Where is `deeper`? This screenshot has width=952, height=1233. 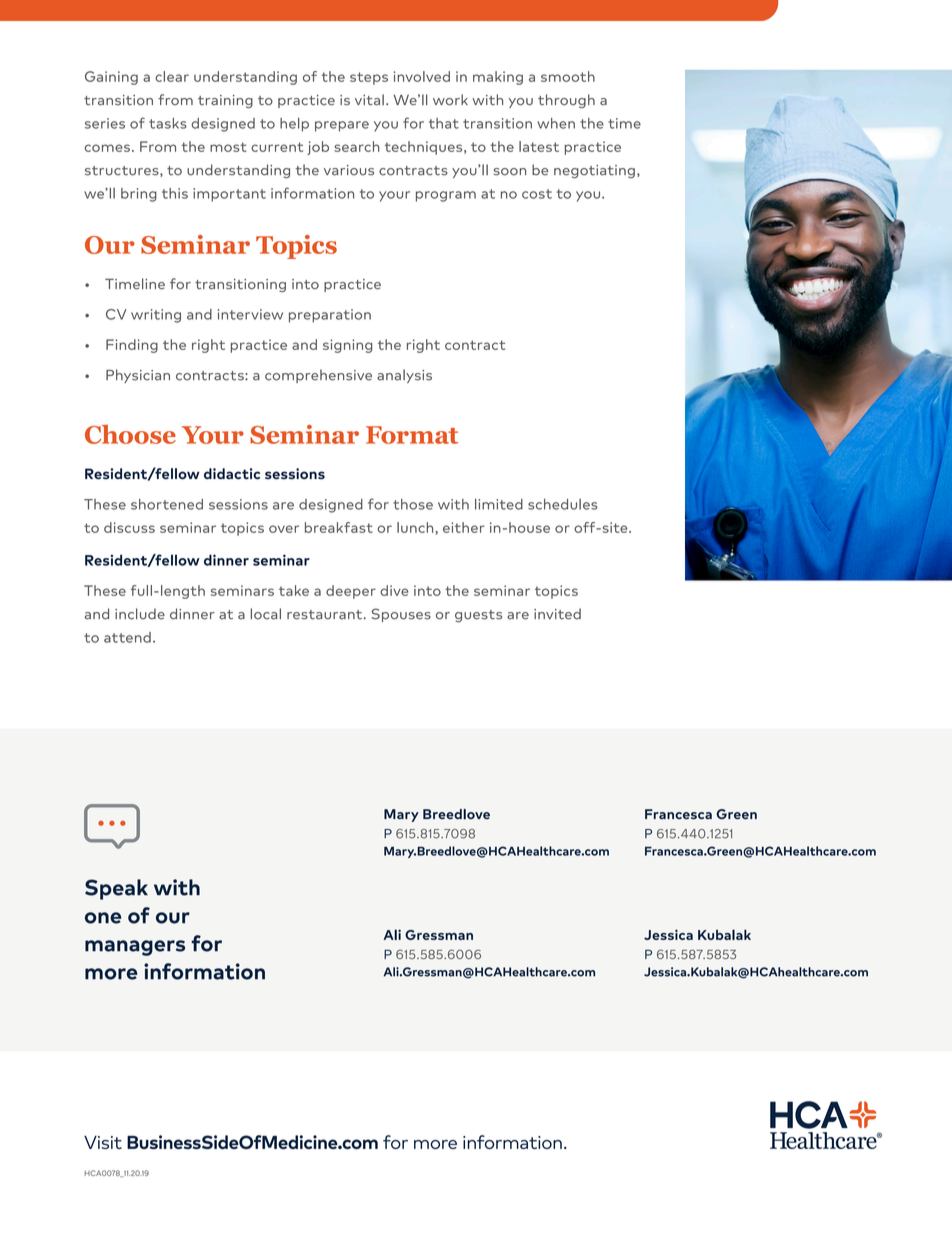 deeper is located at coordinates (351, 592).
